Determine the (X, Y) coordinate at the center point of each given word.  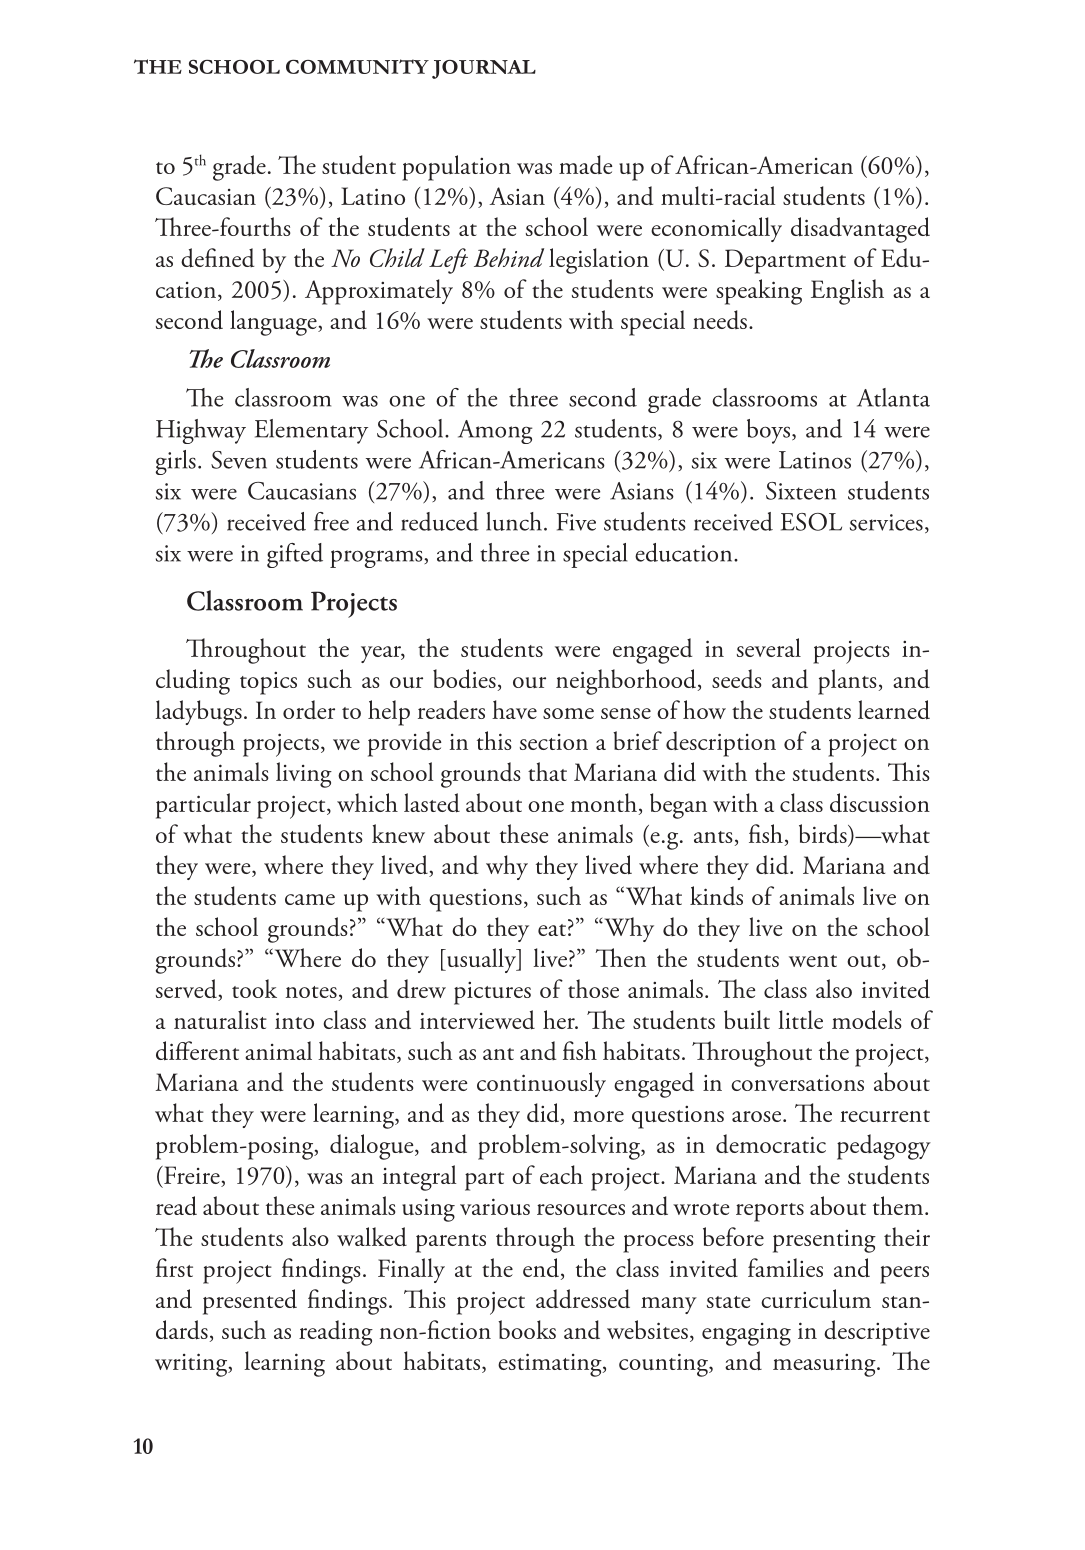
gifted (295, 555)
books (527, 1329)
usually (482, 960)
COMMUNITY (357, 66)
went (813, 961)
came (310, 899)
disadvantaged (860, 230)
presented (250, 1302)
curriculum (816, 1299)
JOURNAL (484, 69)
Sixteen (801, 491)
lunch (514, 521)
